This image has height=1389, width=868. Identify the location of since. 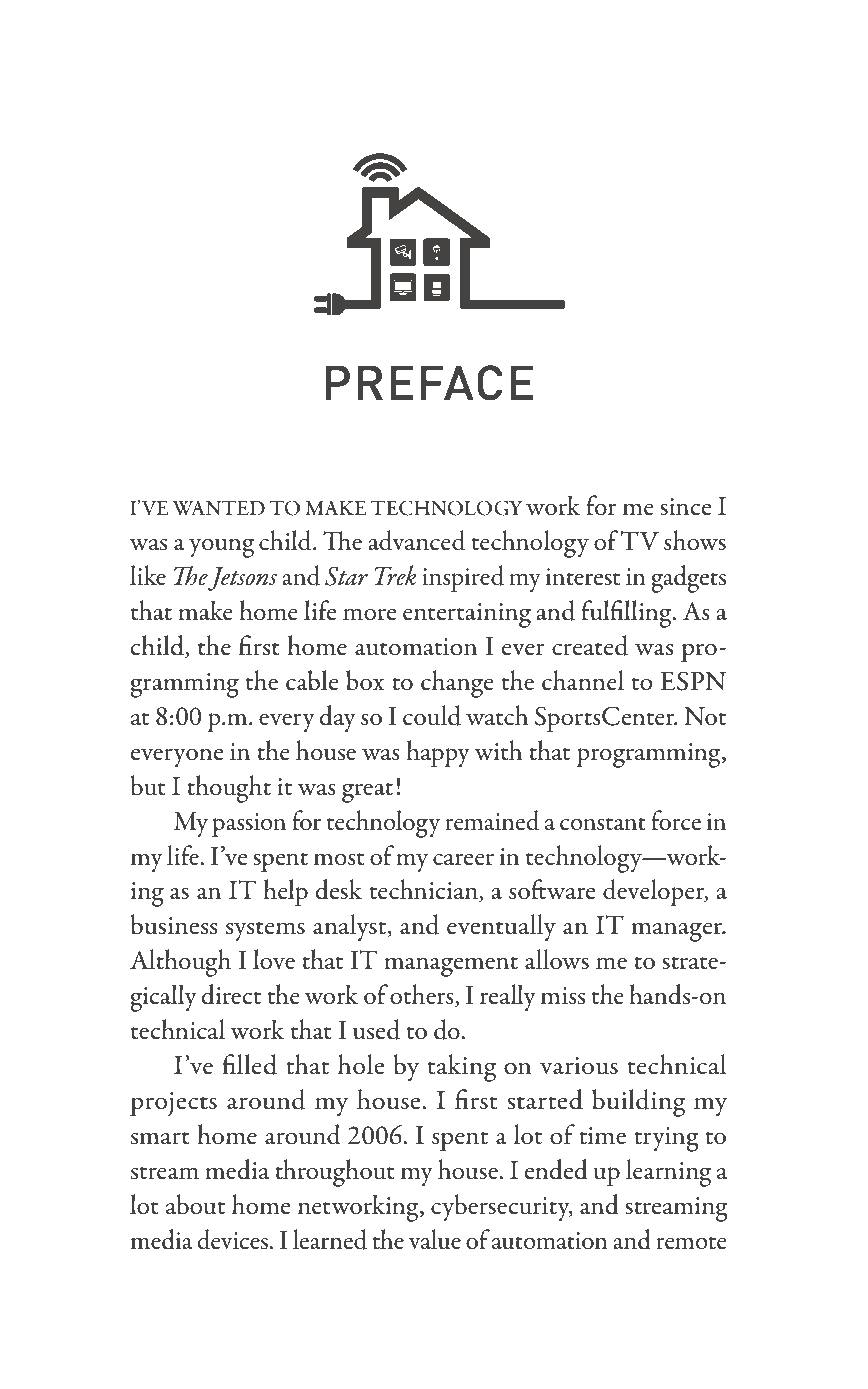
(685, 507).
